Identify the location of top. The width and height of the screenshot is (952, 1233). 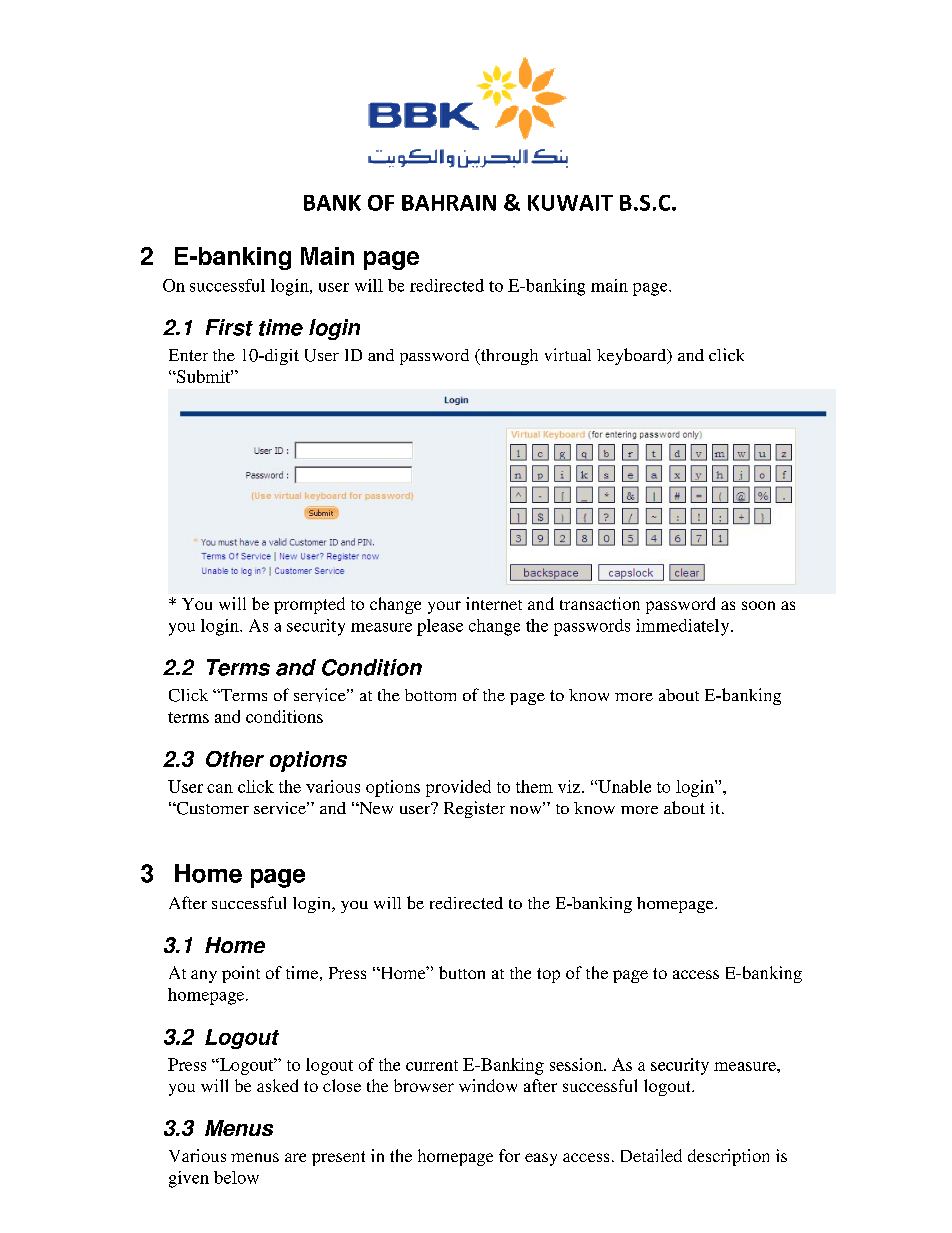
(548, 975).
